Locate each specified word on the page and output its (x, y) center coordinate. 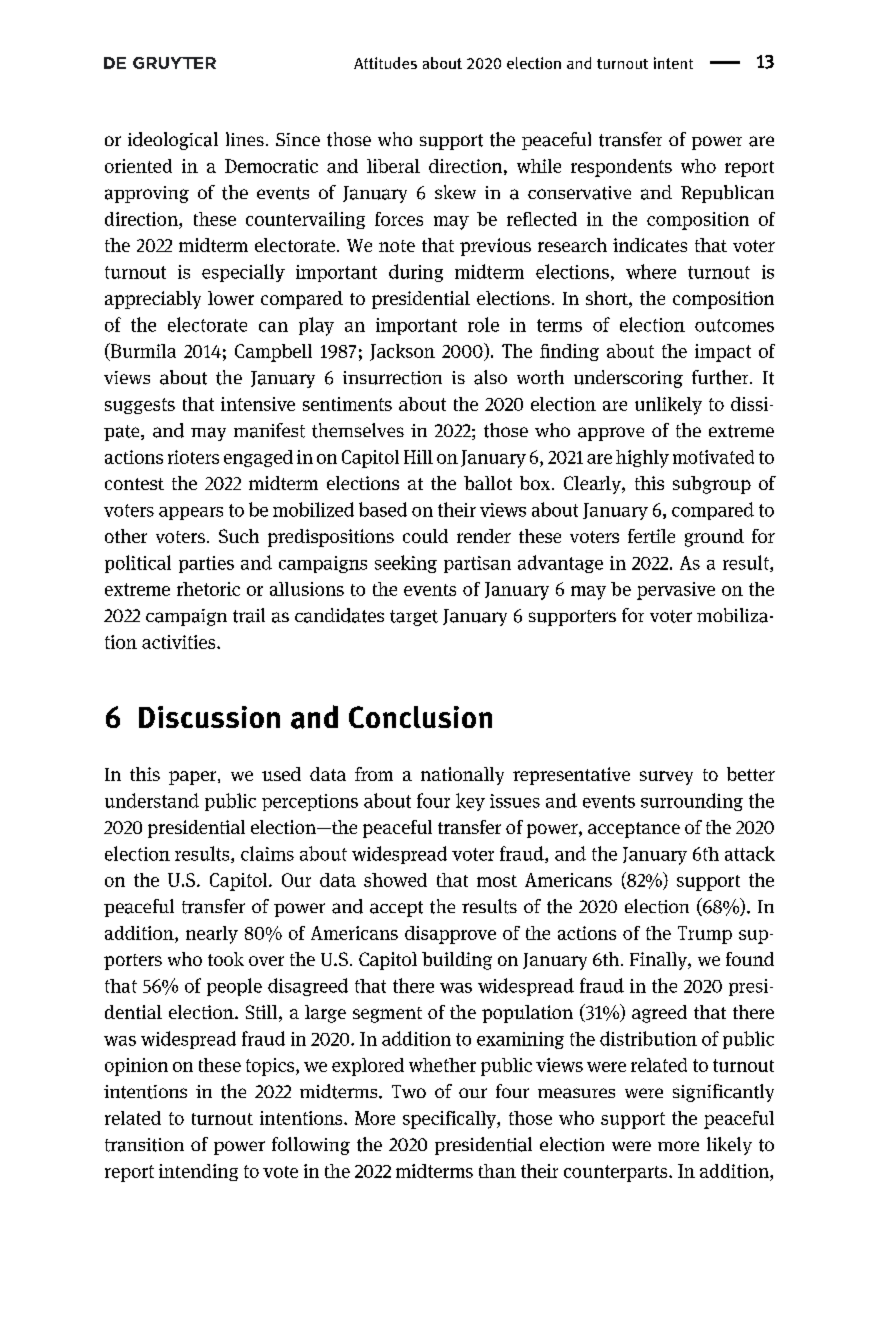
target (414, 618)
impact (723, 353)
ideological (173, 141)
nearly (212, 935)
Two (409, 1091)
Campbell (273, 353)
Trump (705, 935)
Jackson (402, 352)
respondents (621, 168)
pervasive (676, 591)
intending (198, 1172)
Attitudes (385, 63)
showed (395, 880)
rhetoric (208, 589)
